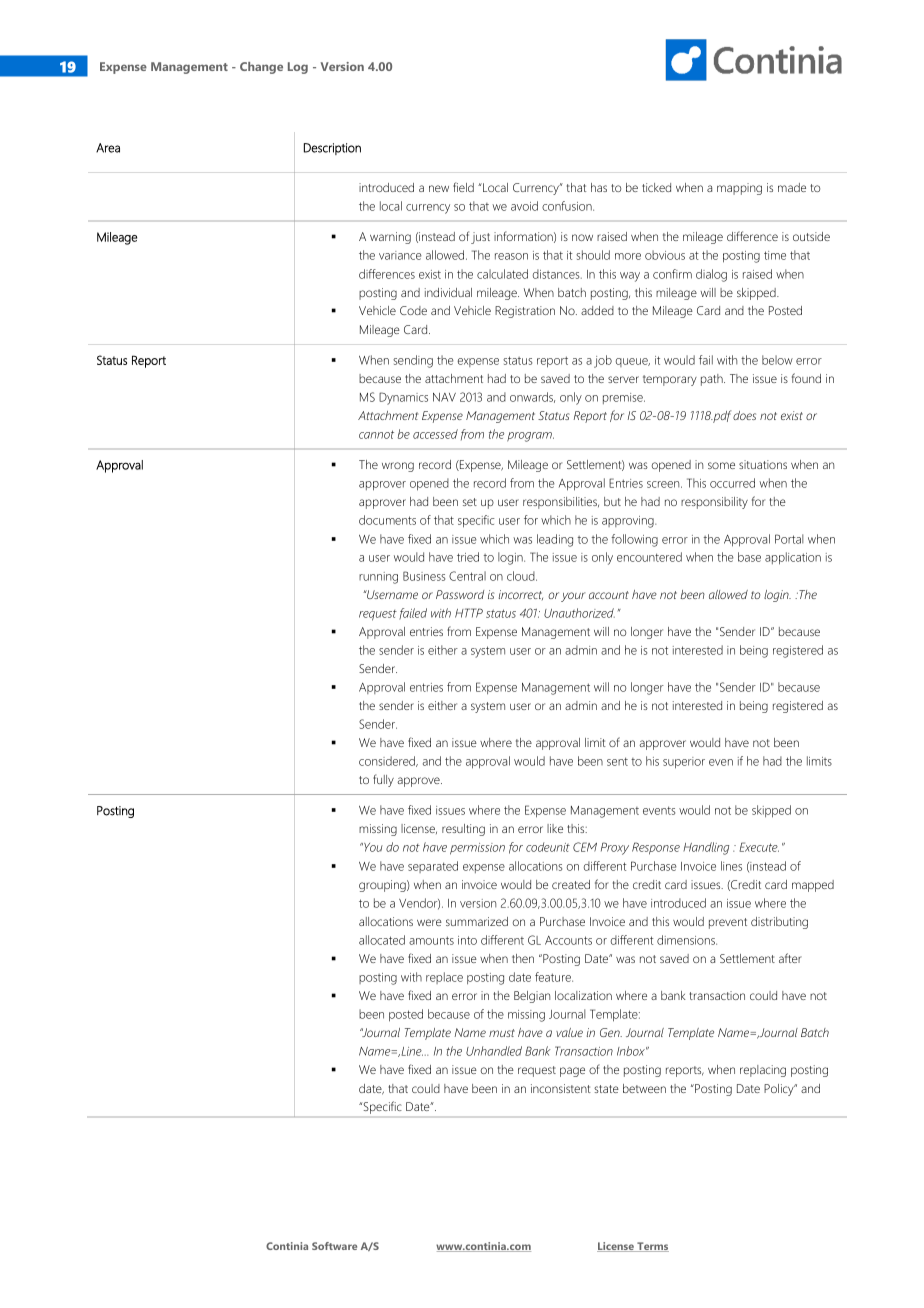 This document has height=1308, width=924. Describe the element at coordinates (739, 189) in the document. I see `mapping` at that location.
